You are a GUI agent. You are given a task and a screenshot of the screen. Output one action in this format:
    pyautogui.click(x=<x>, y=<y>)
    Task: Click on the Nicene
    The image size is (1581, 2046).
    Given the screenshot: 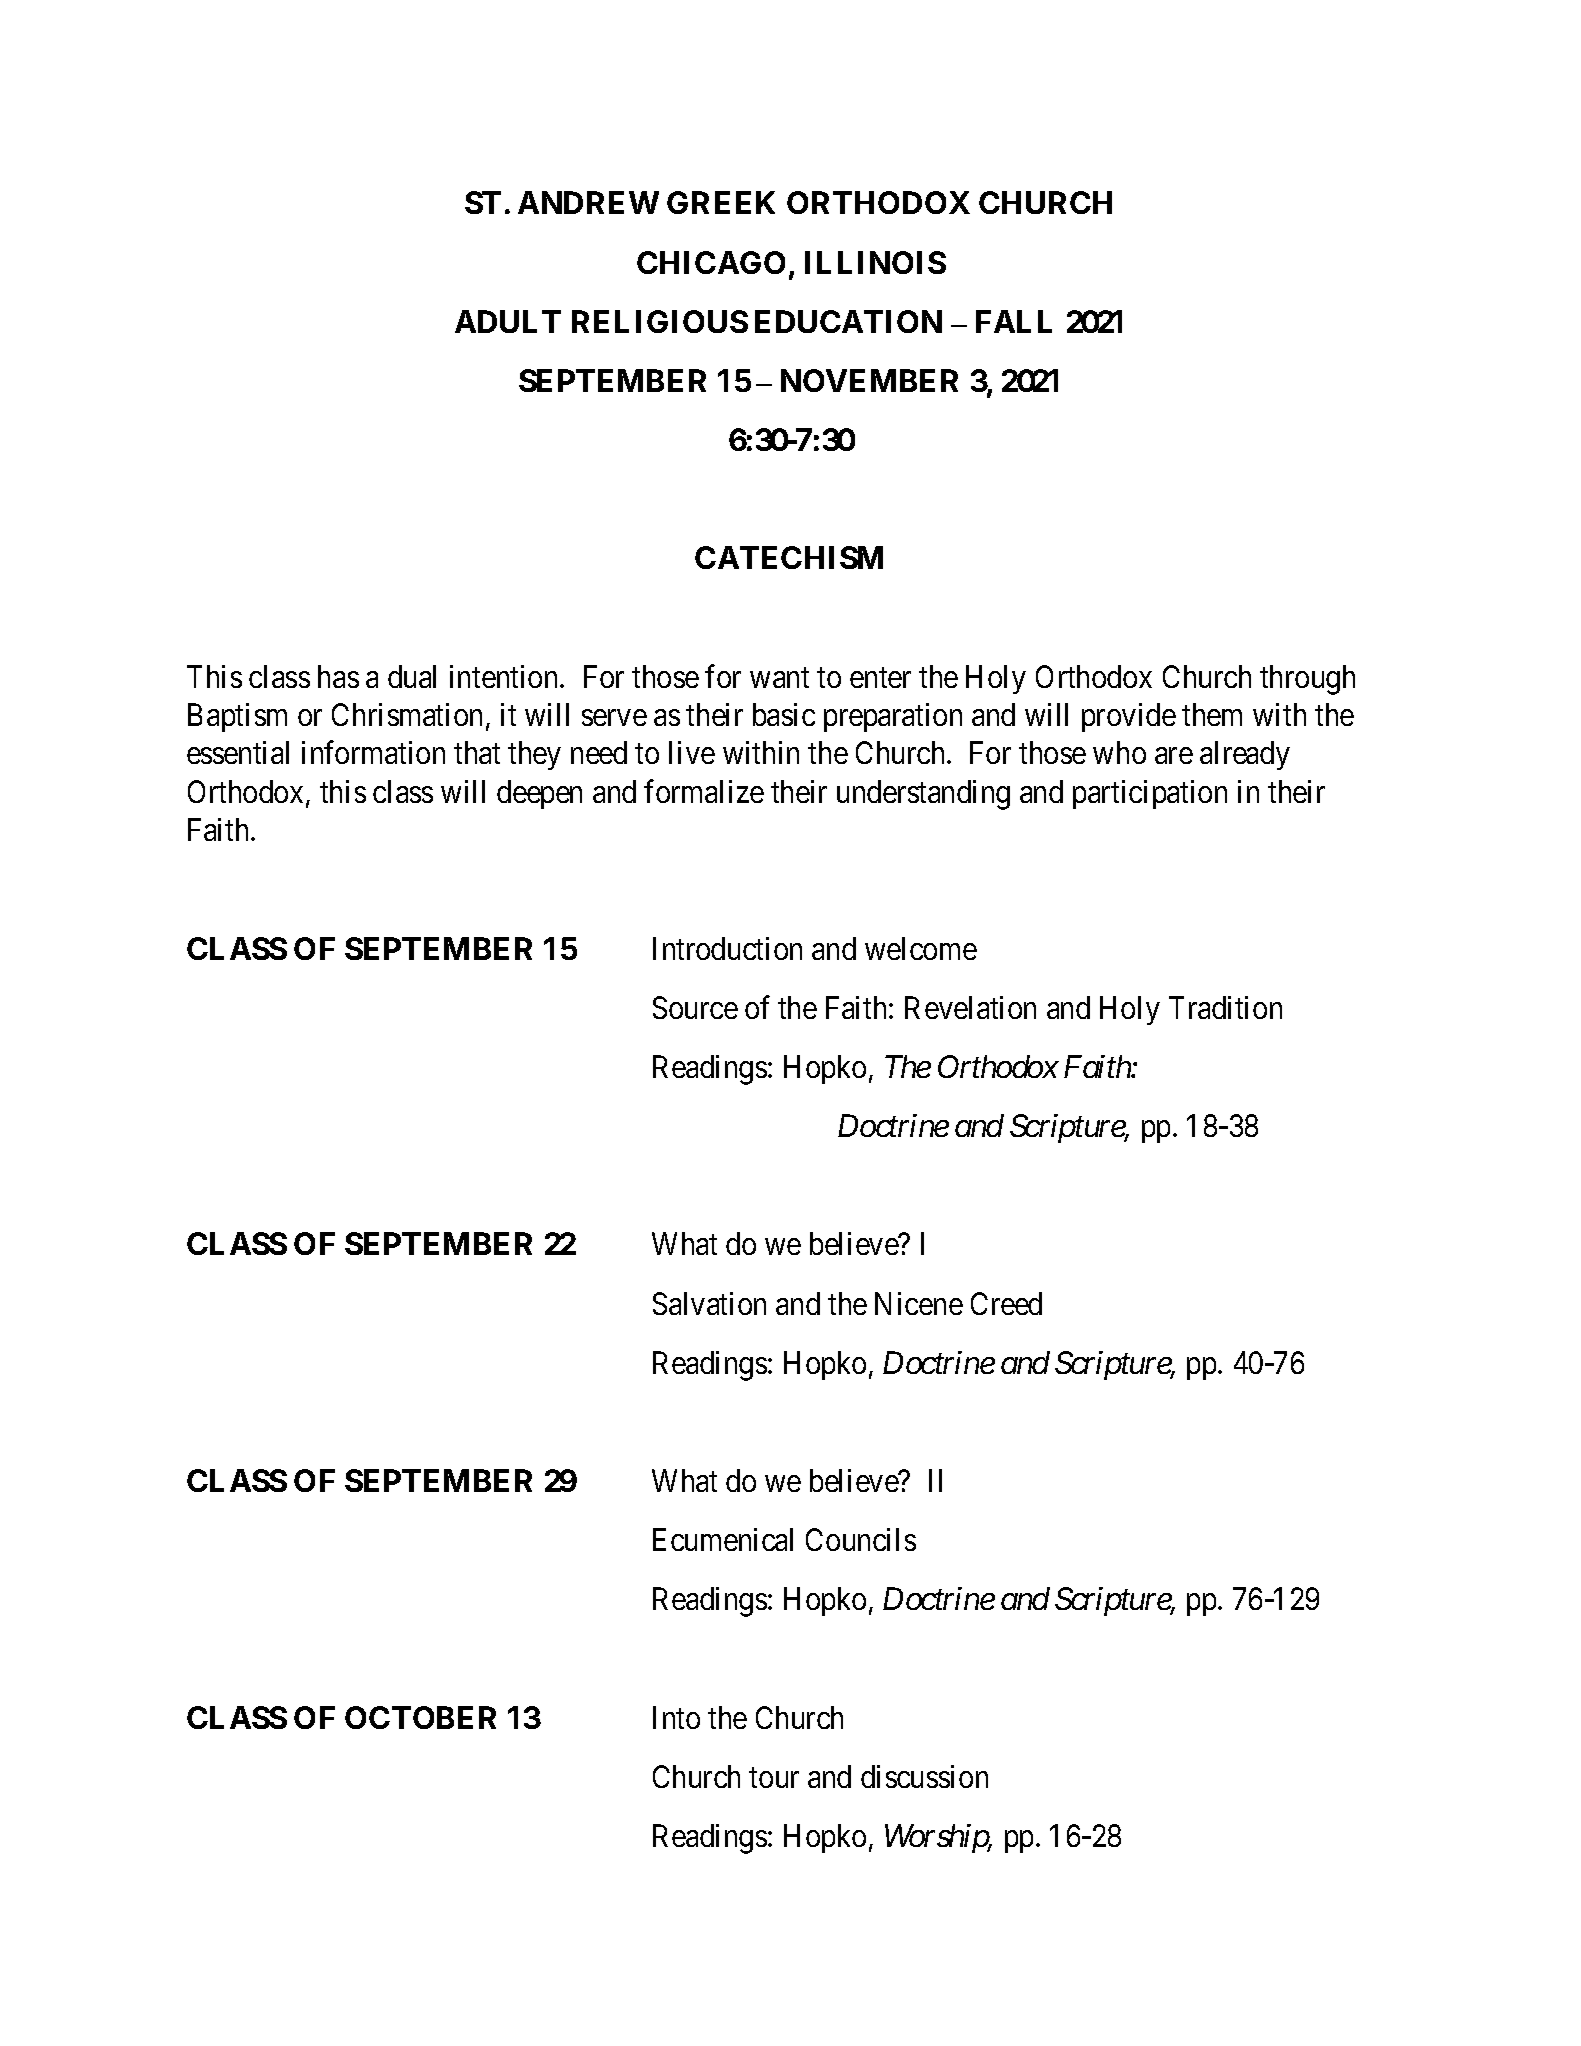 What is the action you would take?
    pyautogui.click(x=919, y=1303)
